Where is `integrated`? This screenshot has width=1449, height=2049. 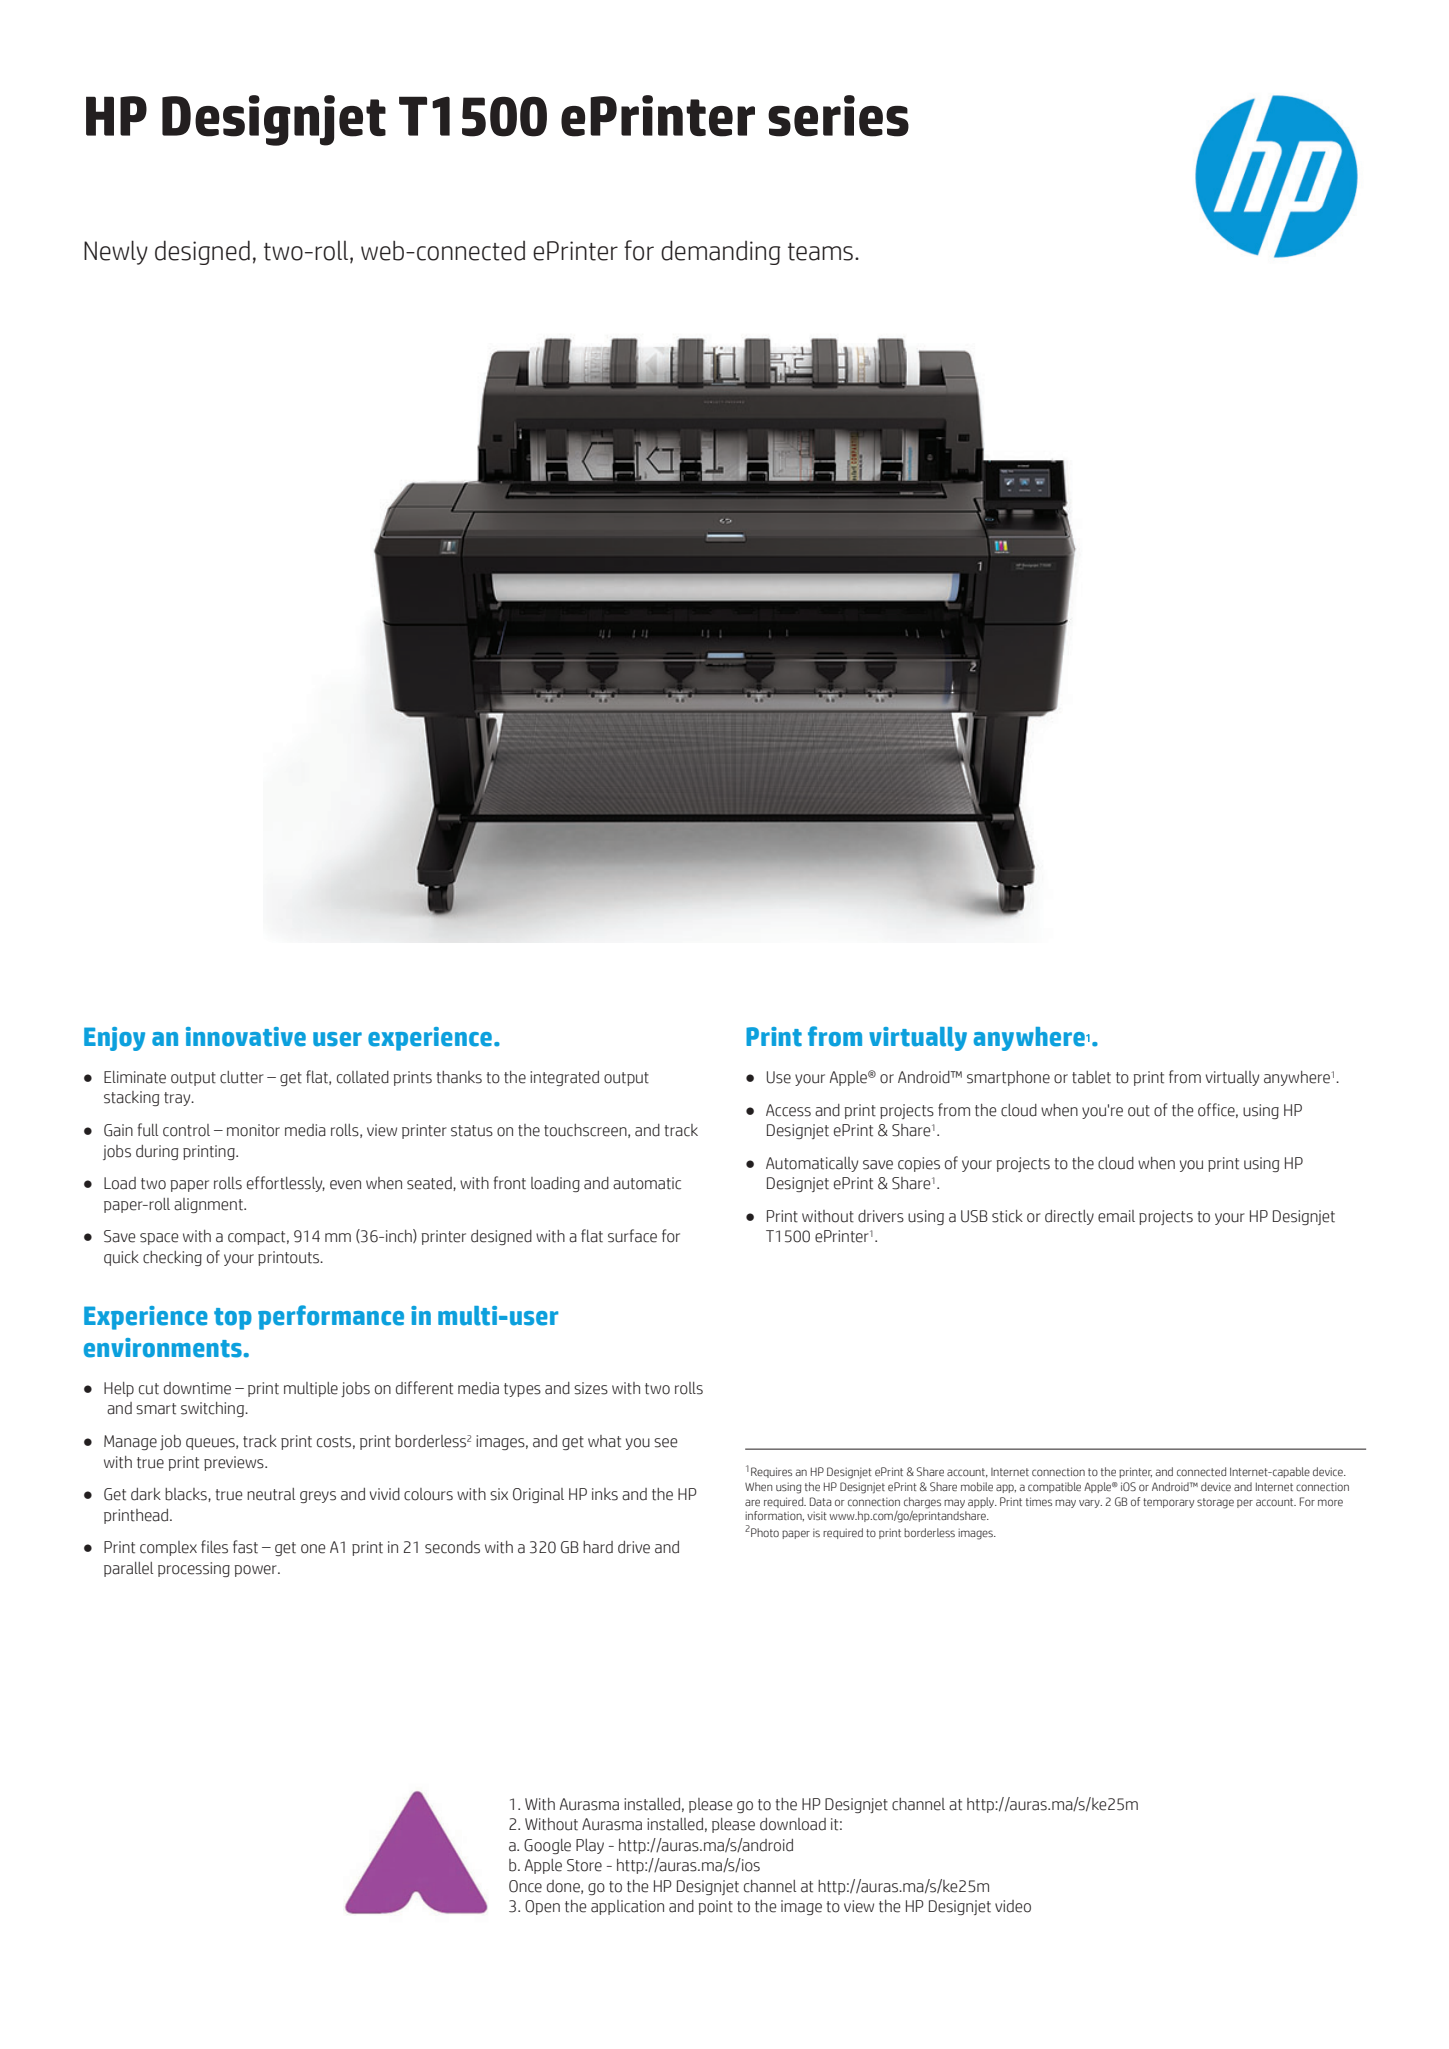
integrated is located at coordinates (564, 1078).
